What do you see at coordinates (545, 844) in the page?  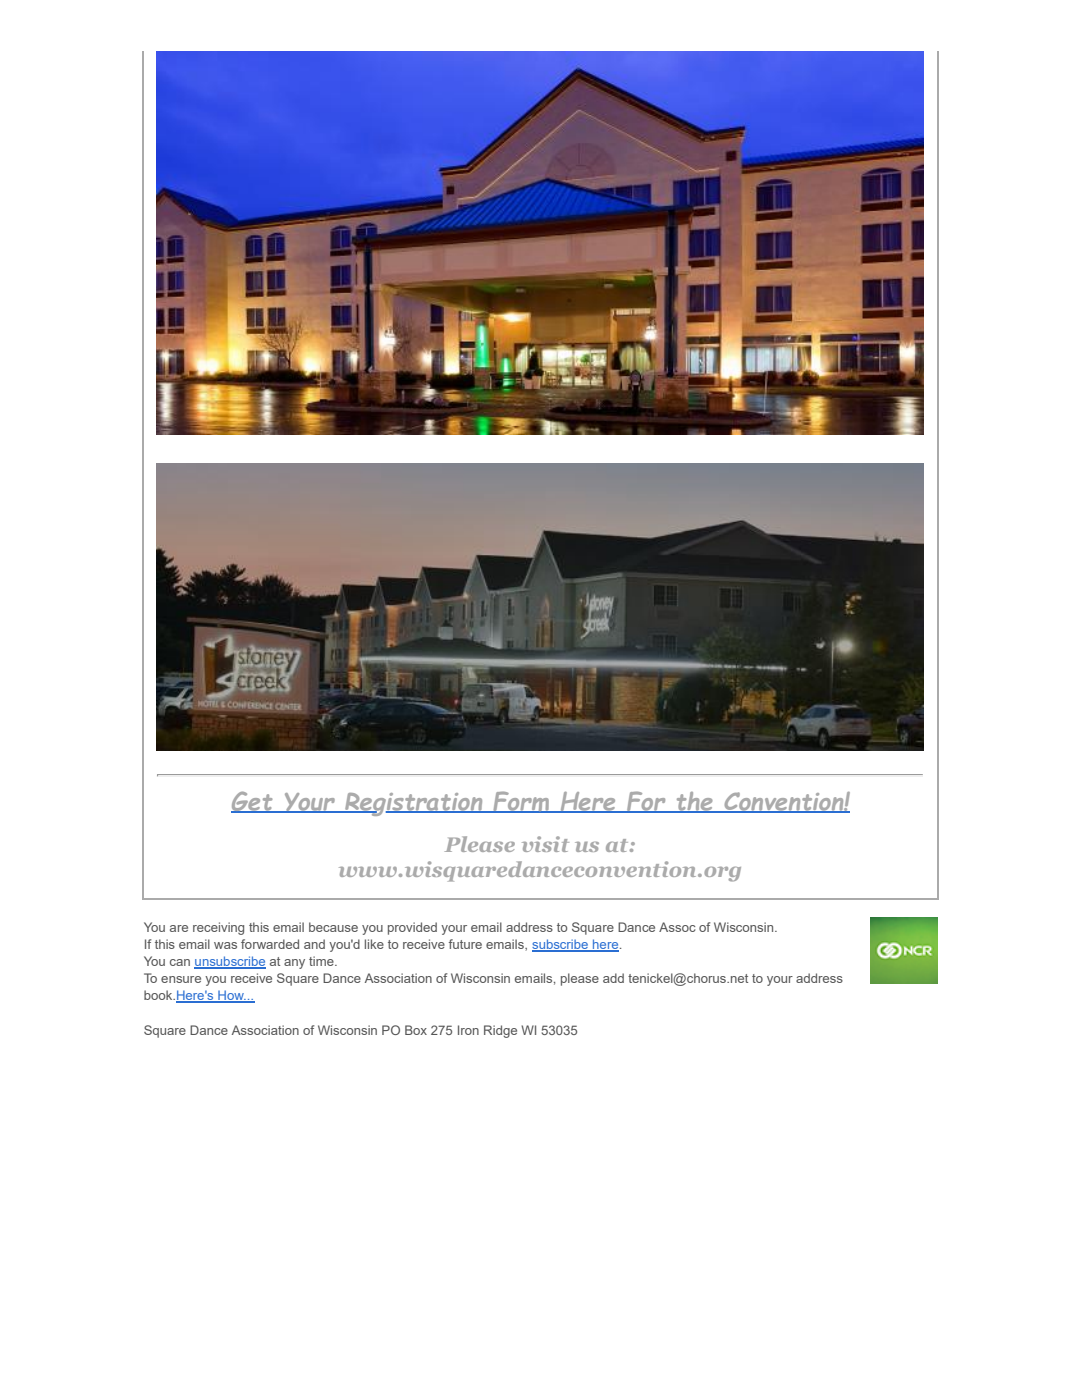 I see `visit` at bounding box center [545, 844].
